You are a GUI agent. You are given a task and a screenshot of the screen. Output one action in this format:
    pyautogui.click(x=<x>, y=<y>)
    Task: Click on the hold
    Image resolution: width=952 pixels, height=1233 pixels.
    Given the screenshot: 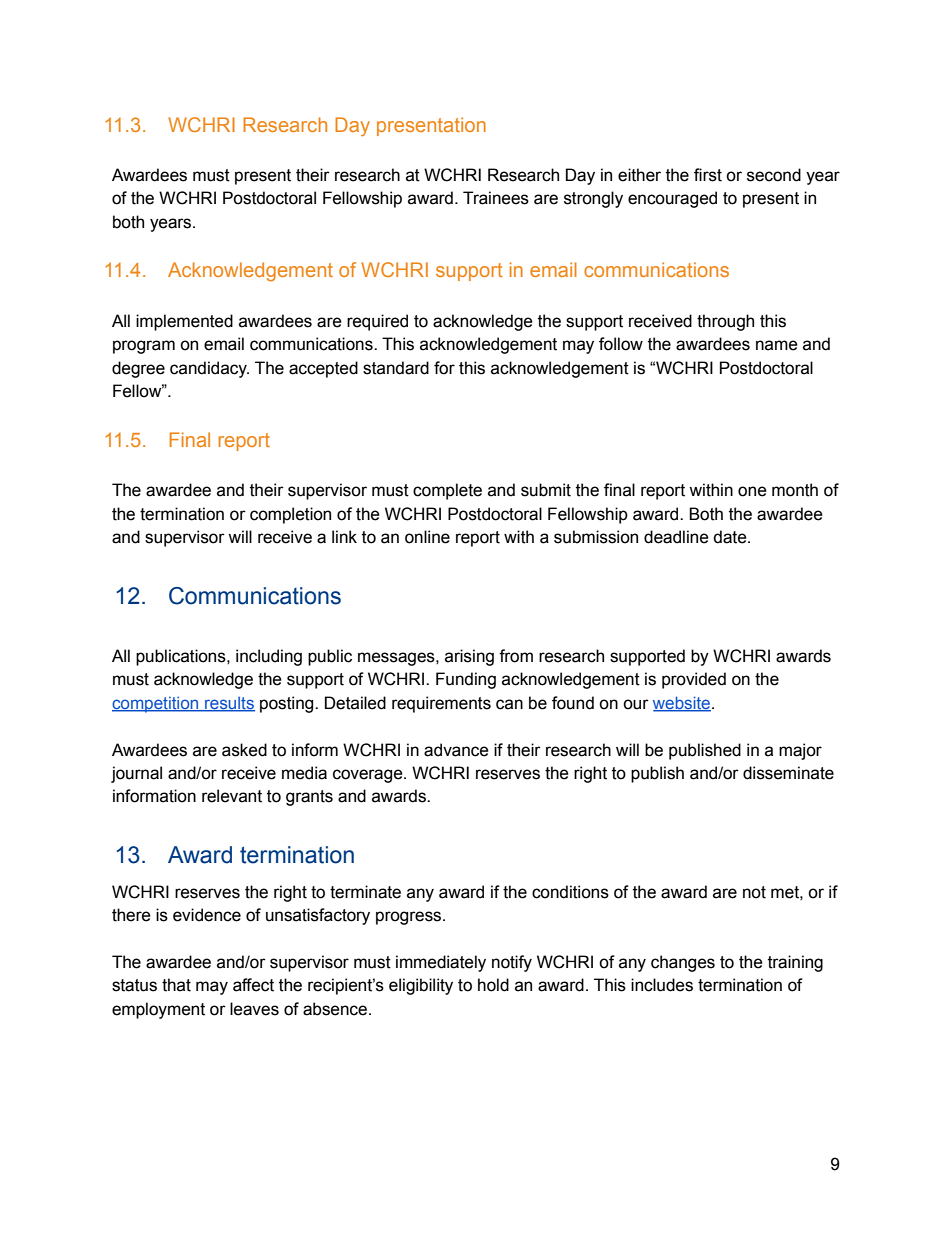 What is the action you would take?
    pyautogui.click(x=493, y=985)
